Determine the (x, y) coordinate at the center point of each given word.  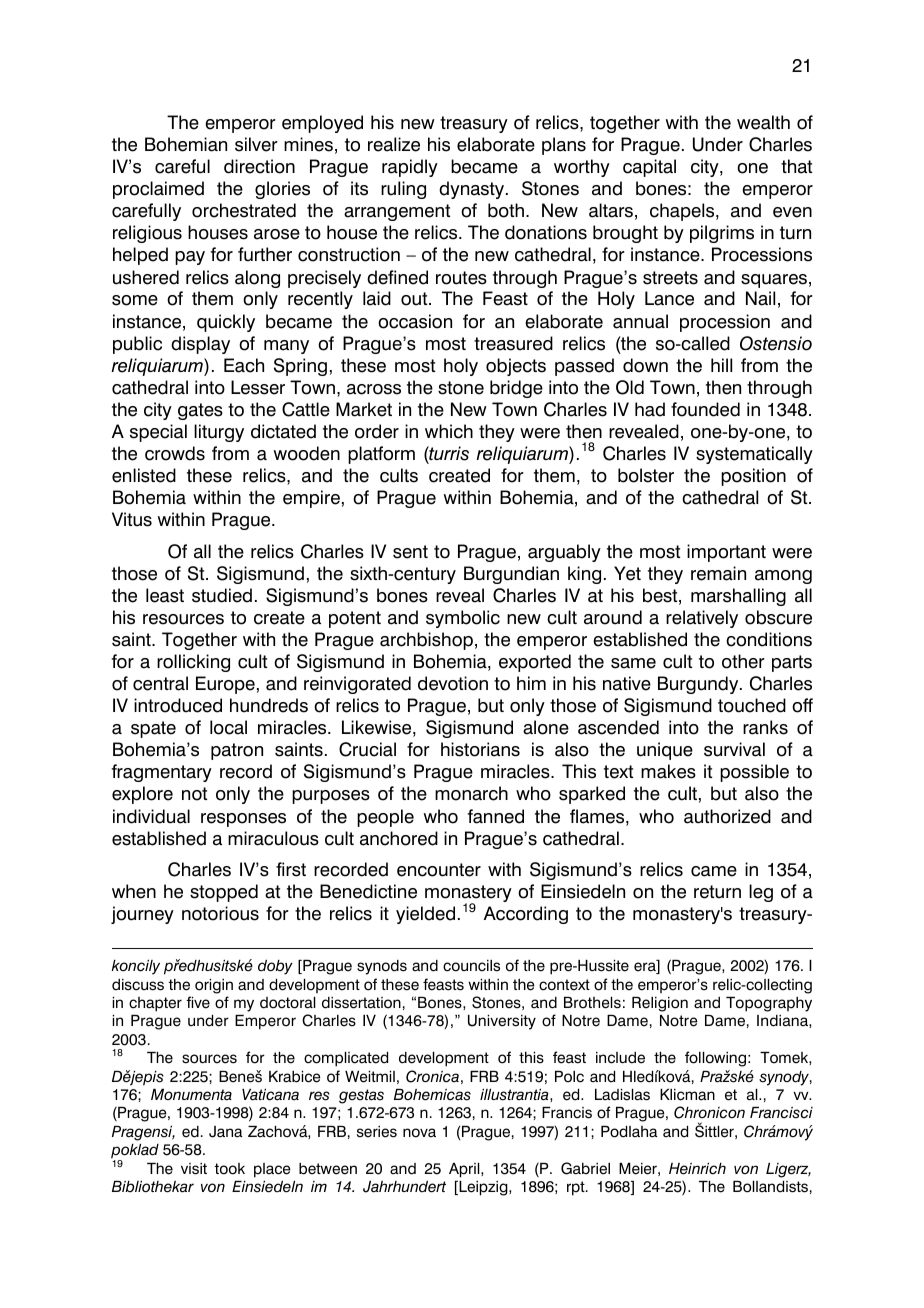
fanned (496, 816)
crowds (175, 453)
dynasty (473, 190)
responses (243, 820)
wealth (763, 122)
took (230, 1169)
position (753, 477)
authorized (727, 816)
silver (256, 144)
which (449, 431)
